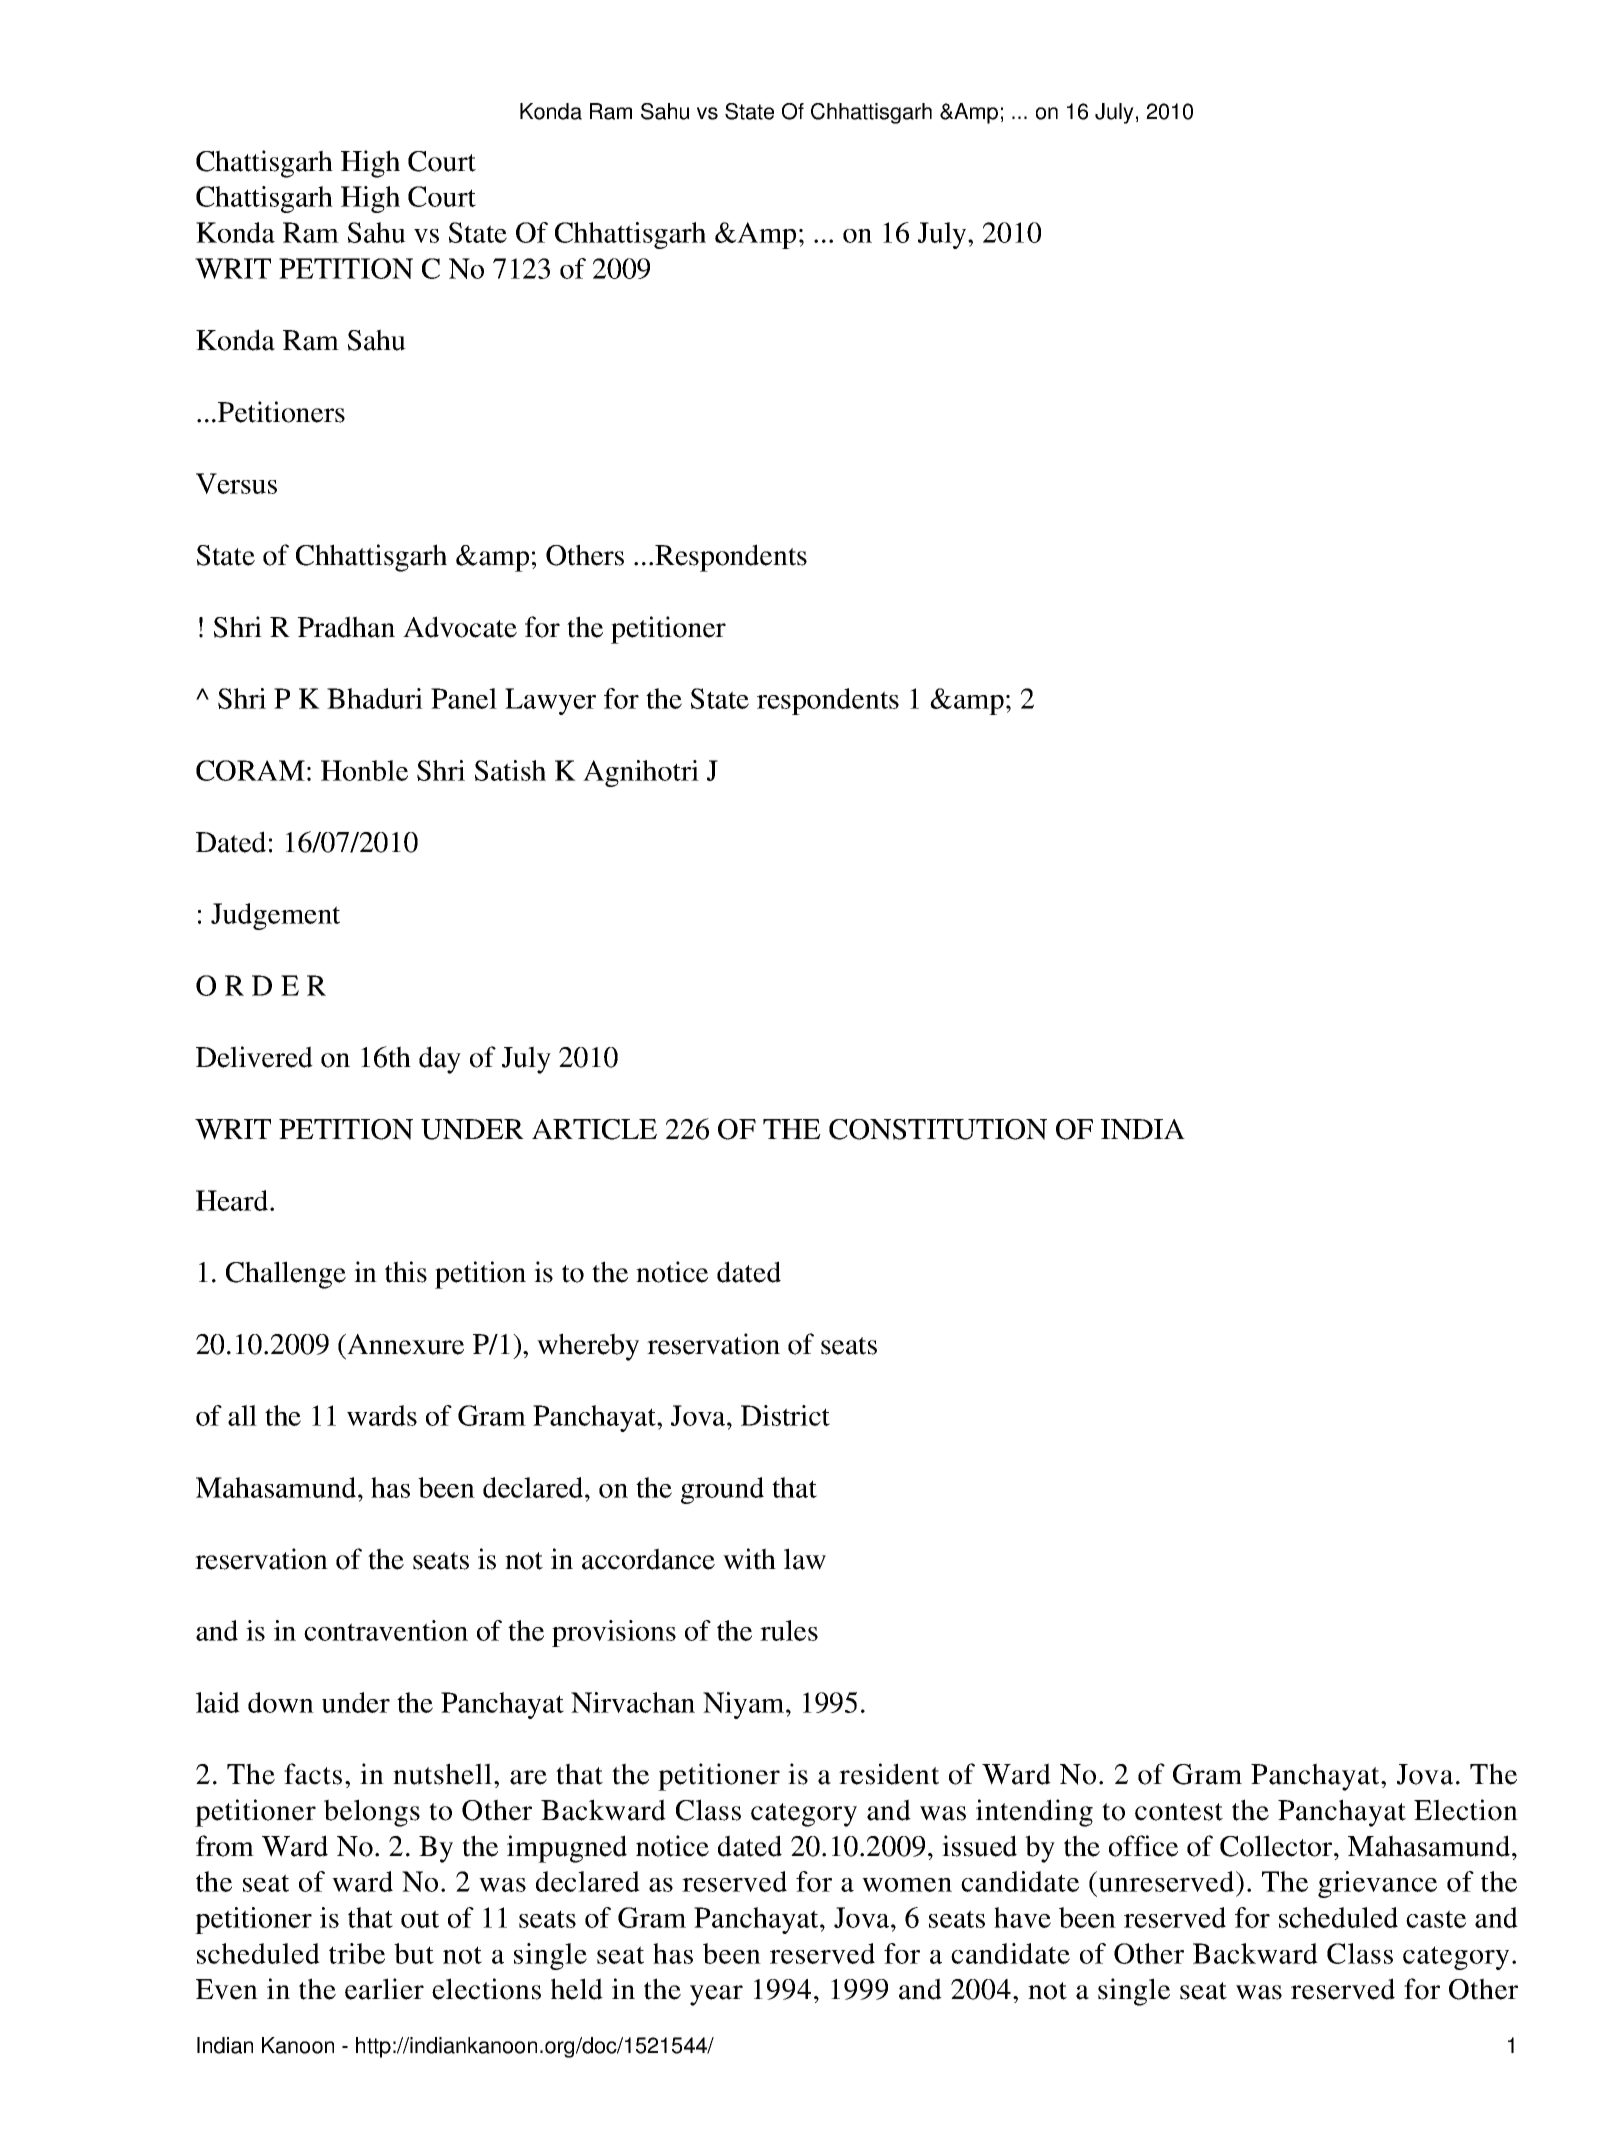 This image has width=1616, height=2151. Describe the element at coordinates (722, 1490) in the image. I see `ground` at that location.
